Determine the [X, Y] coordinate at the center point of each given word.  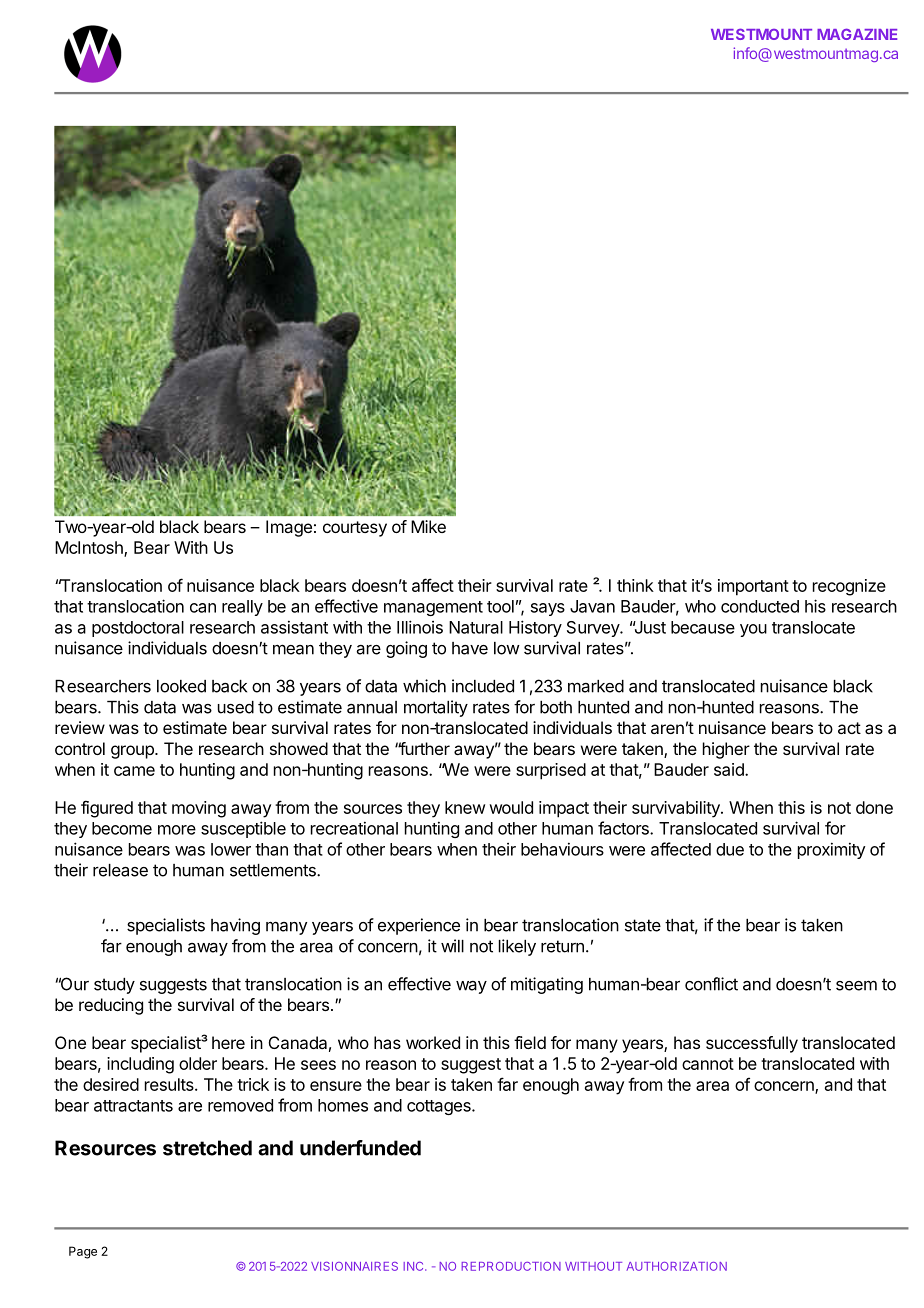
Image [289, 528]
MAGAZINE [857, 34]
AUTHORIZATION [676, 1266]
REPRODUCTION [511, 1266]
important [753, 587]
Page [83, 1252]
